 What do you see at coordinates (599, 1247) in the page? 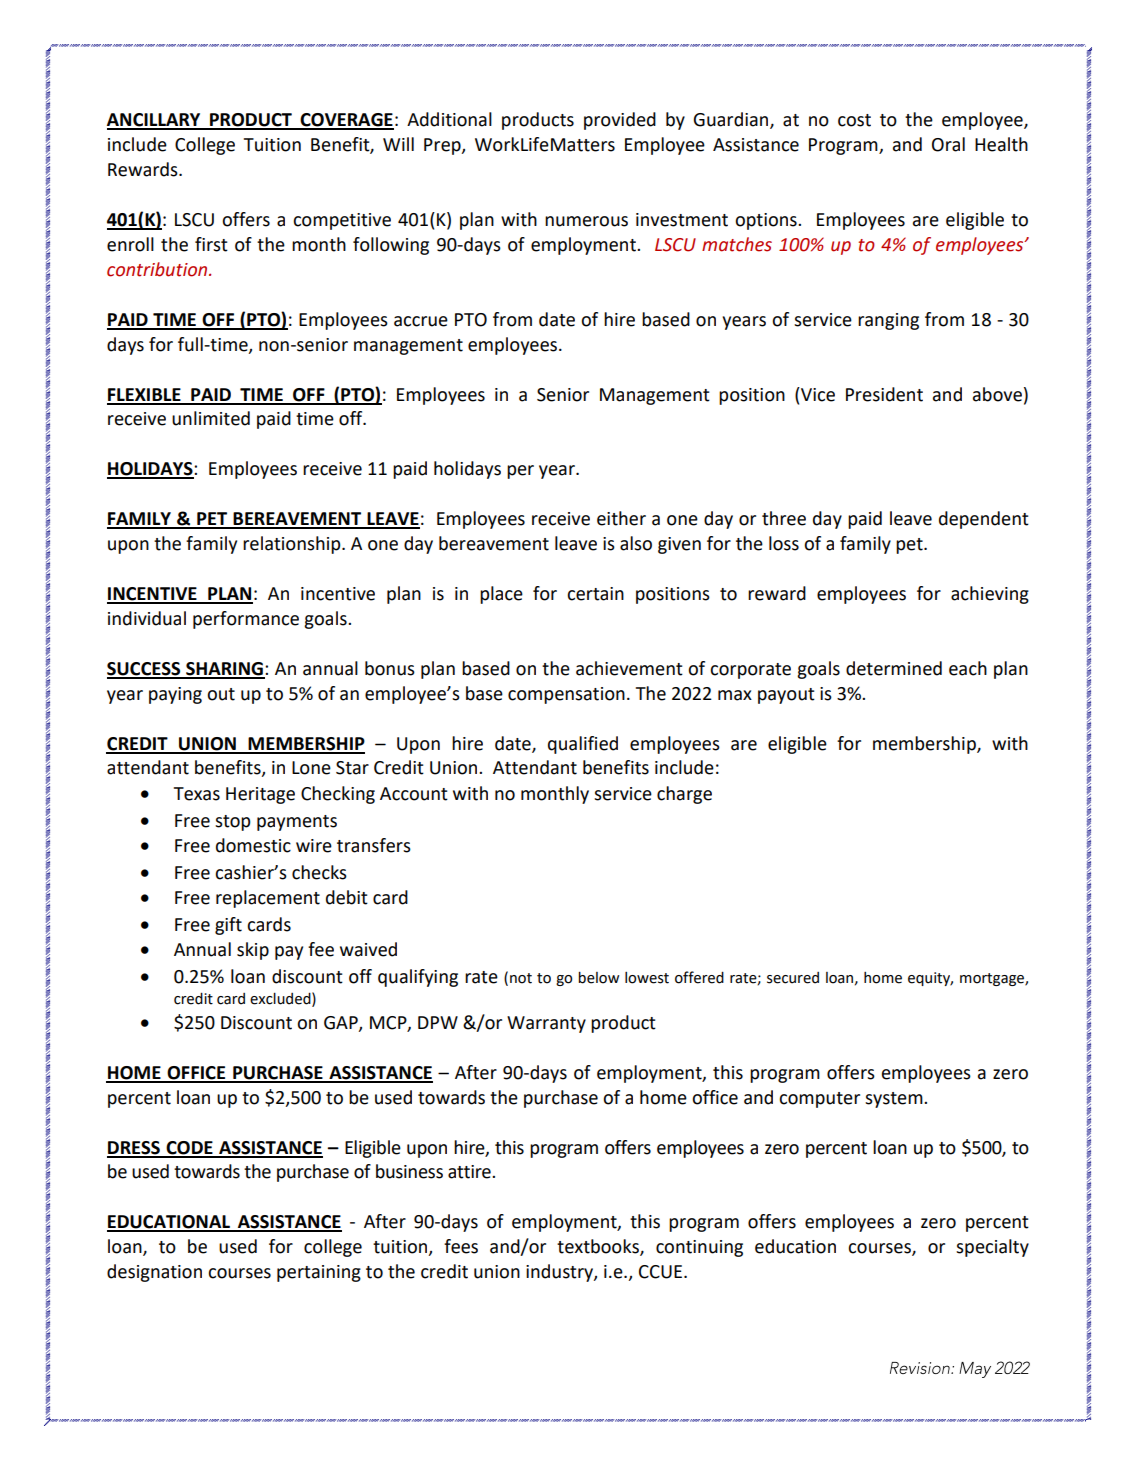
I see `textbooks` at bounding box center [599, 1247].
